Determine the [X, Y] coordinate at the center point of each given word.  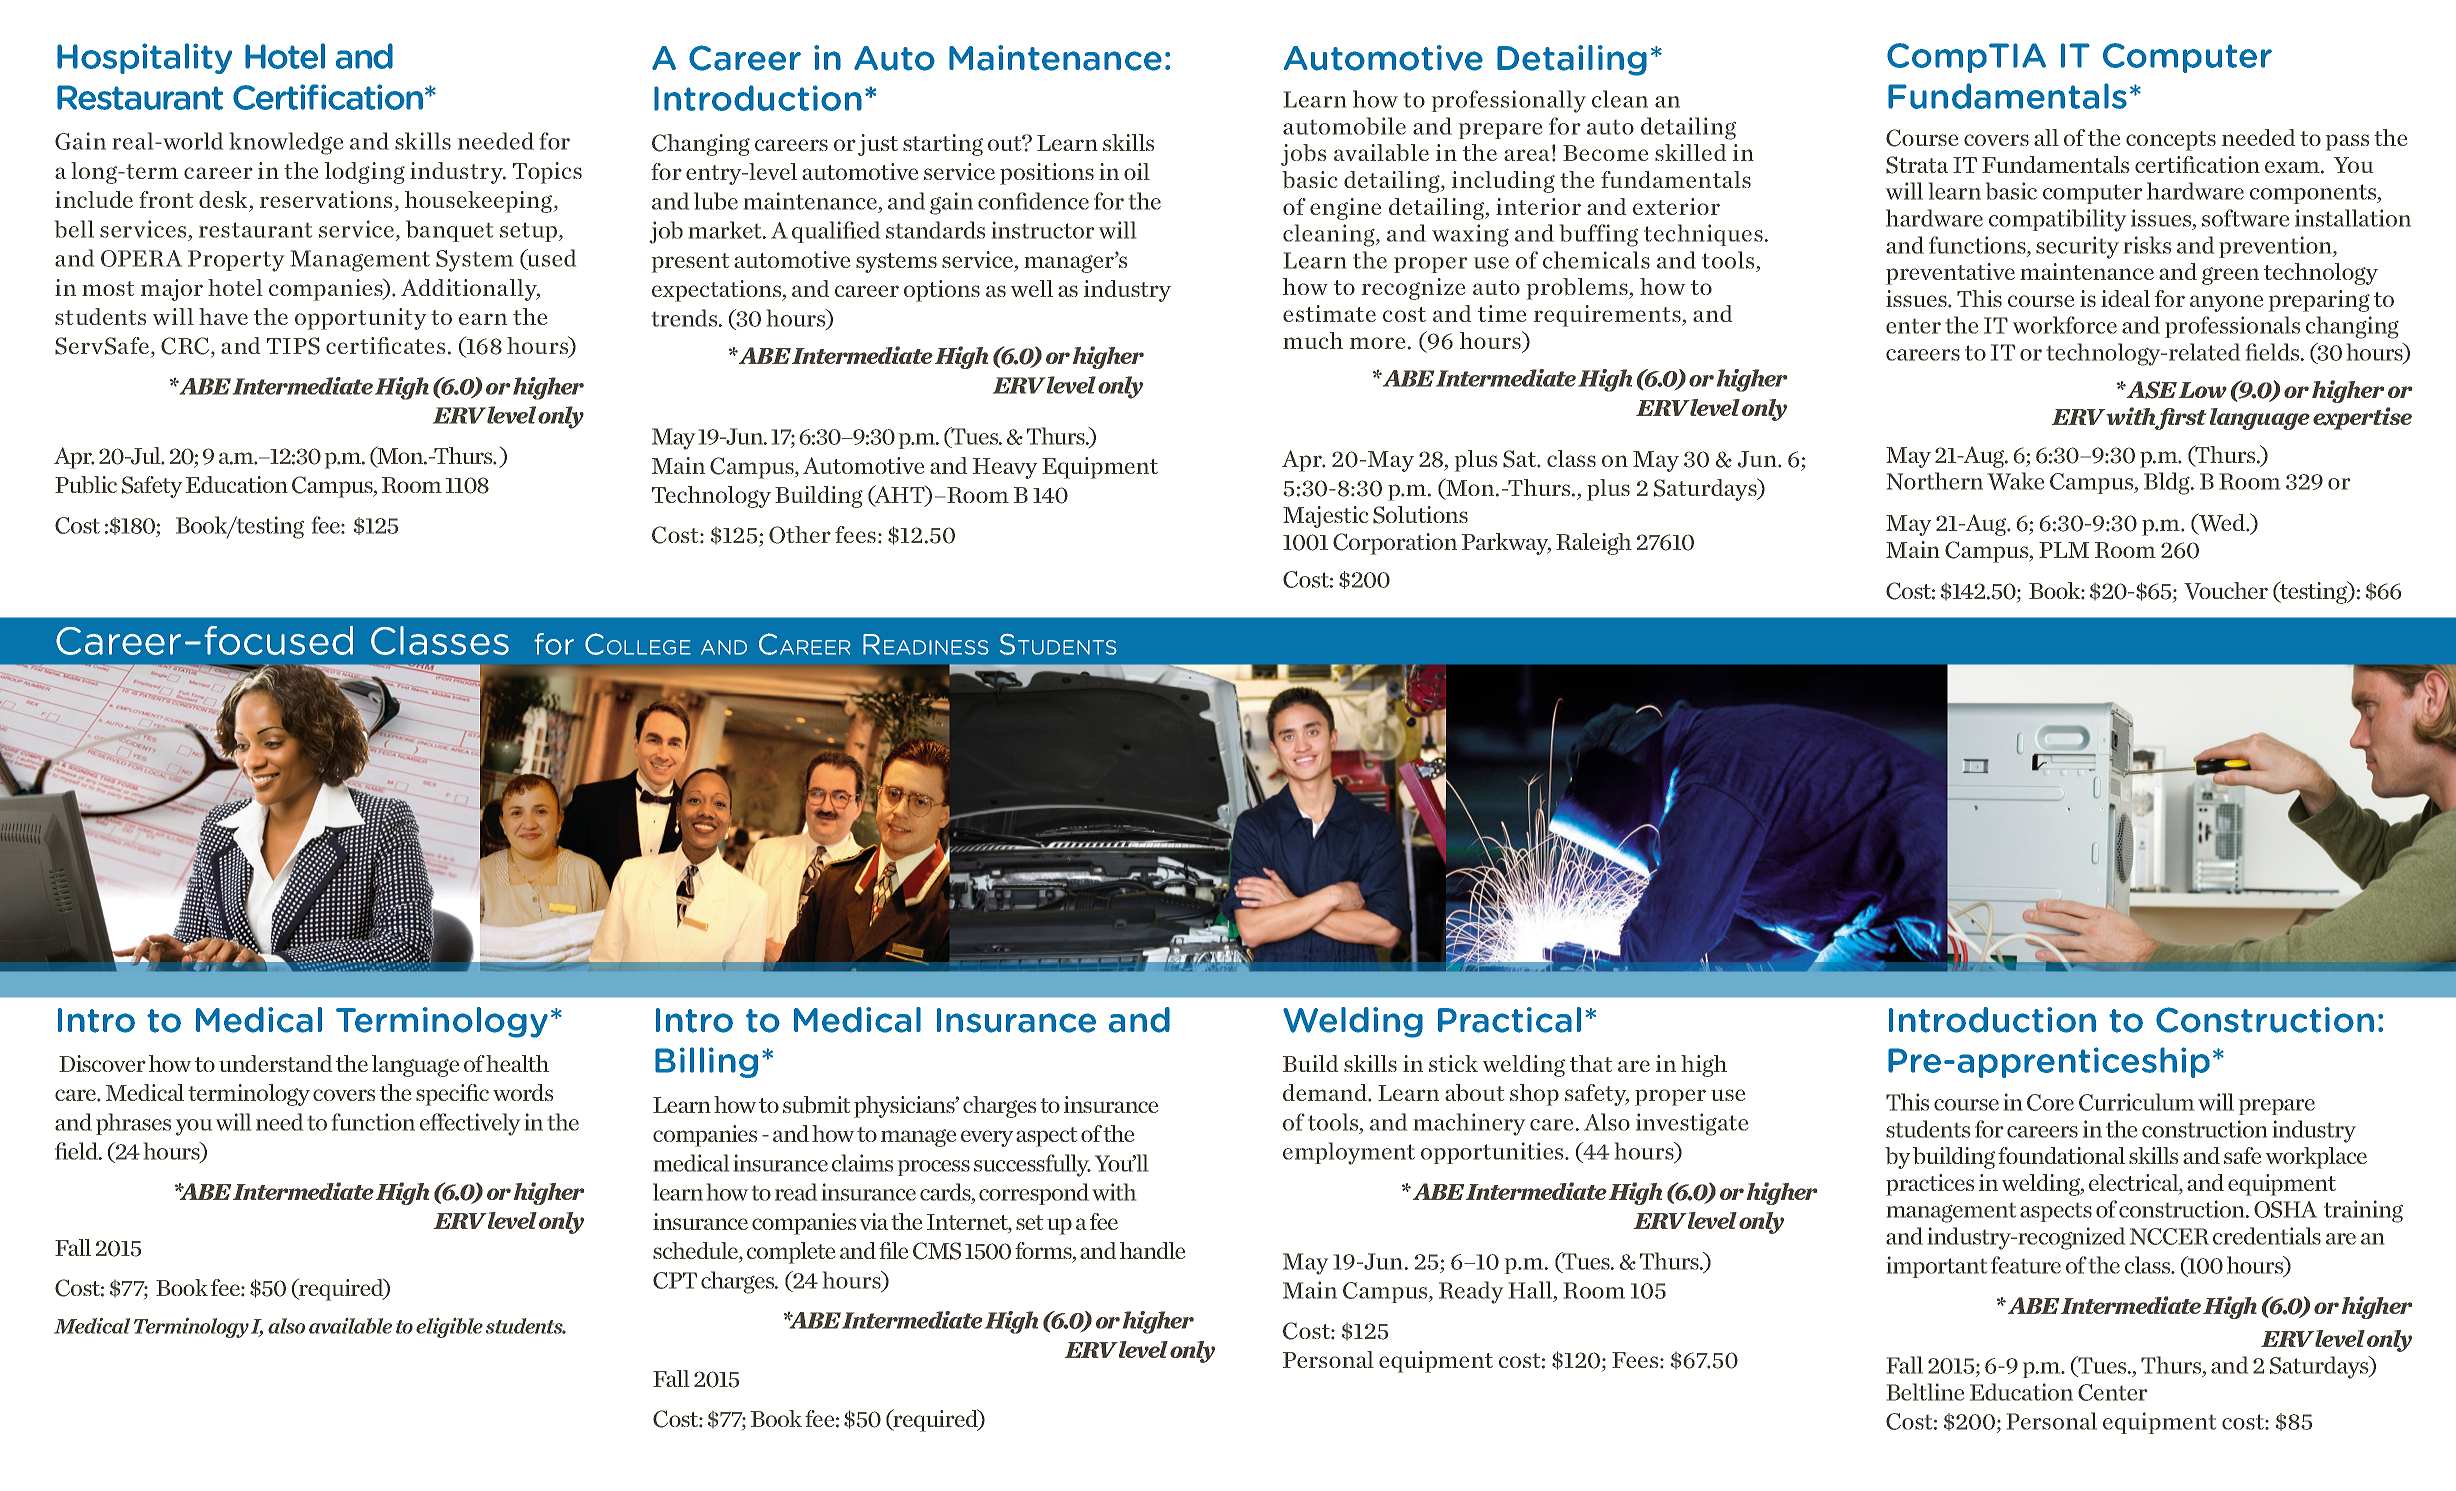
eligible [449, 1328]
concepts [2171, 141]
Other [800, 535]
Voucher [2226, 591]
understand [275, 1063]
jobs [1303, 155]
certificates [385, 345]
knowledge [286, 143]
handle [1152, 1250]
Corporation [1395, 544]
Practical [1509, 1020]
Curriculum [2136, 1102]
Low [2203, 390]
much [1313, 340]
